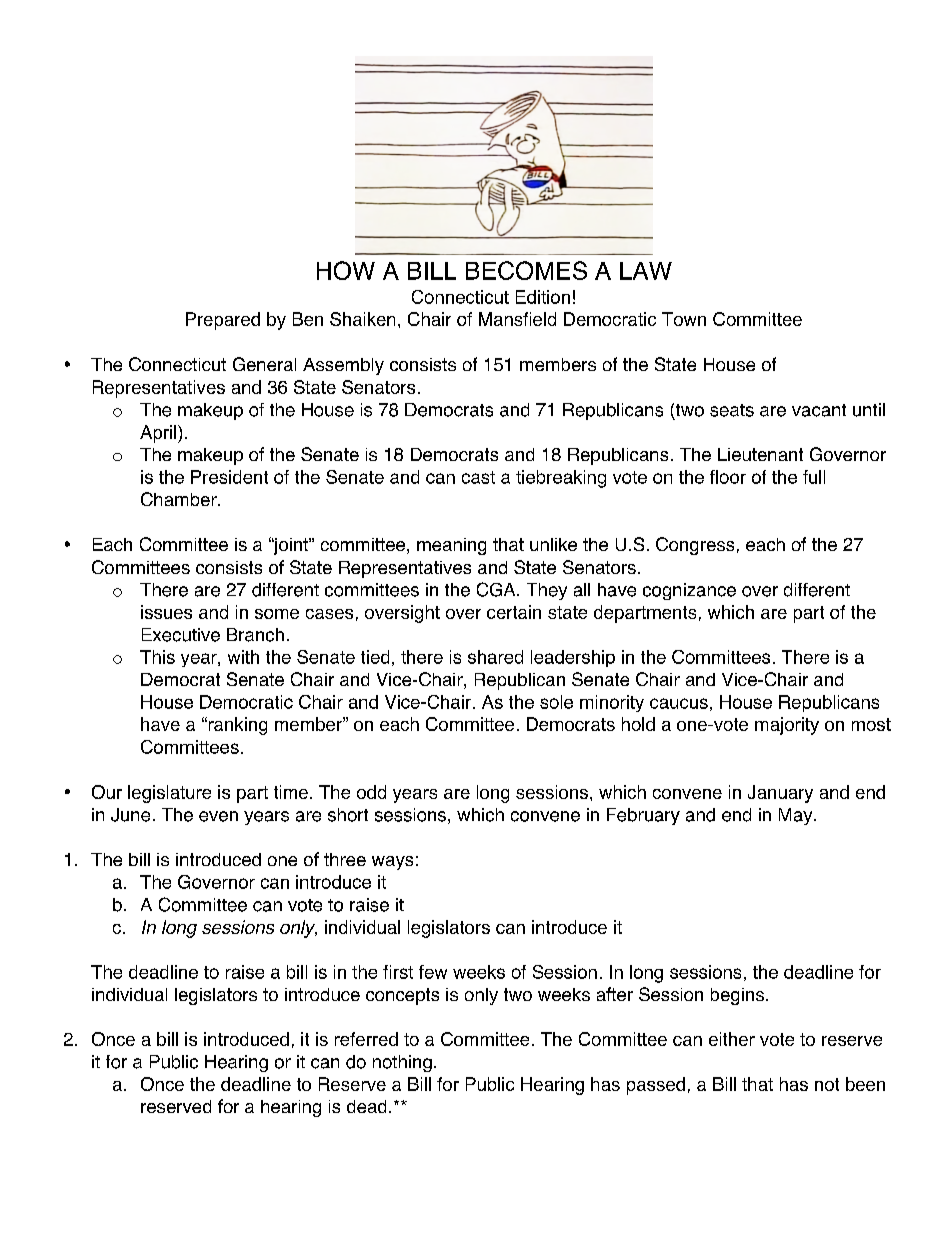 The width and height of the page is (952, 1233). Describe the element at coordinates (402, 1063) in the page. I see `nothing` at that location.
